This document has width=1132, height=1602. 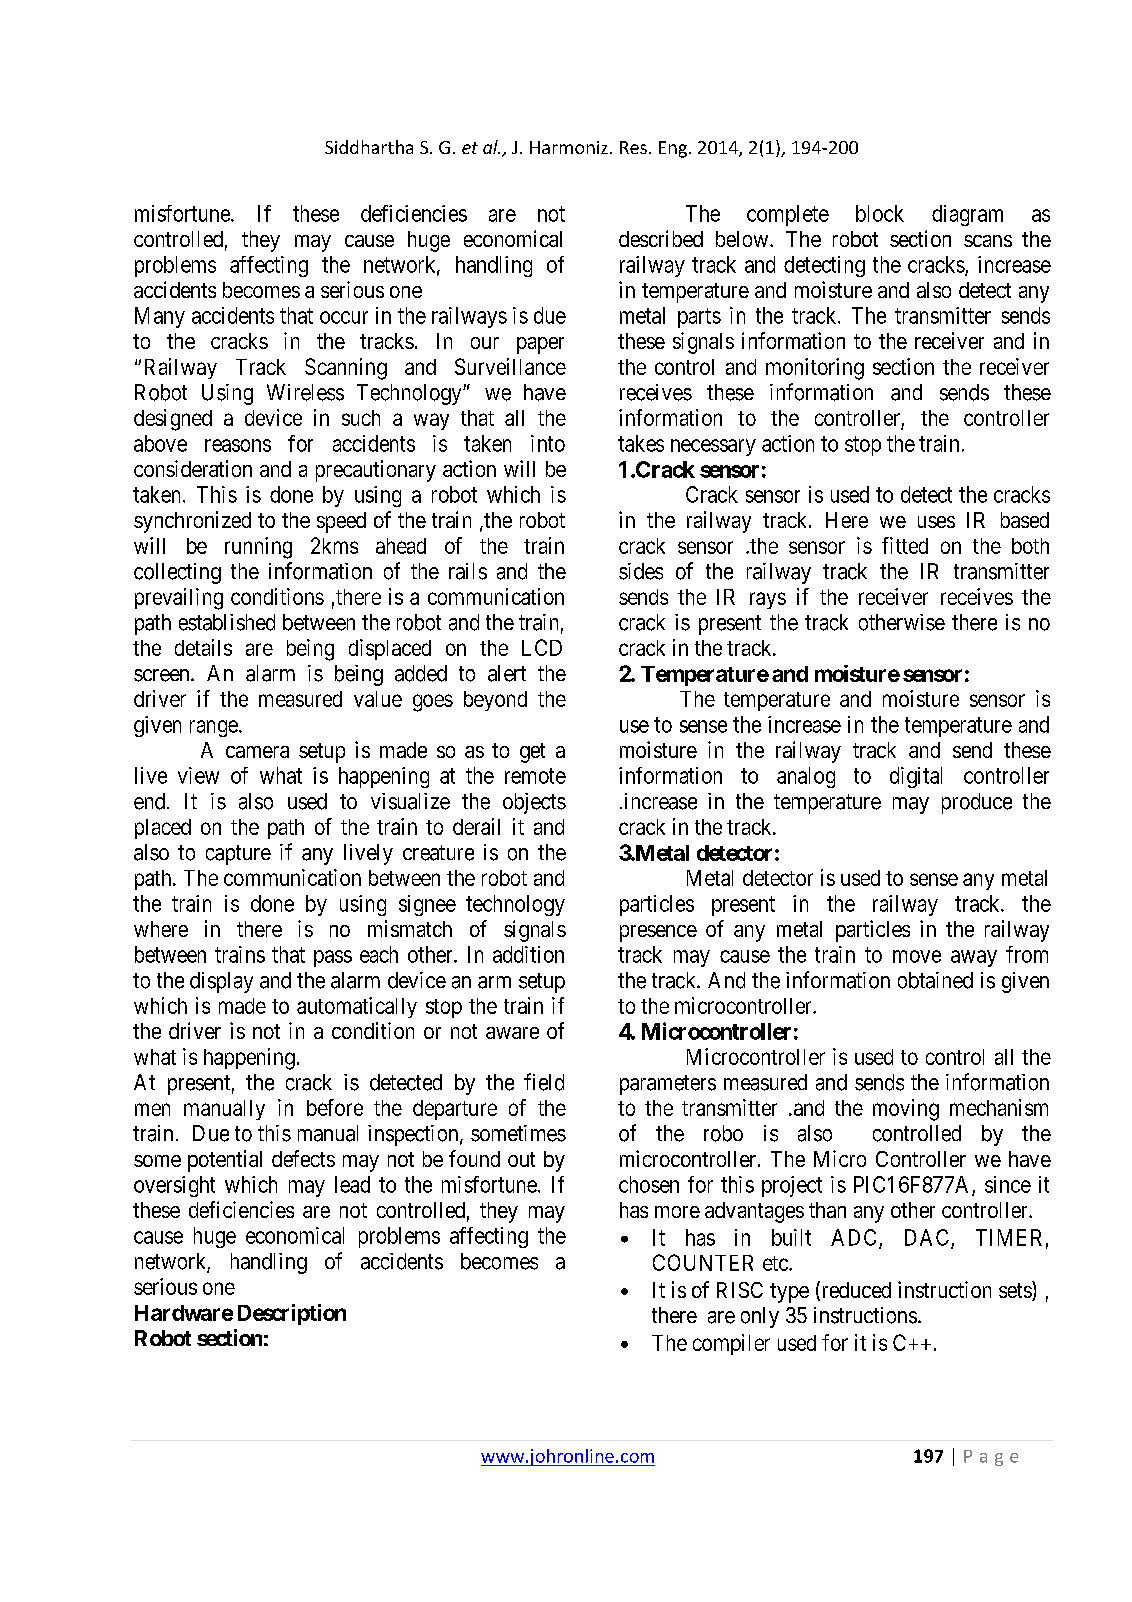 I want to click on Eng, so click(x=674, y=149).
